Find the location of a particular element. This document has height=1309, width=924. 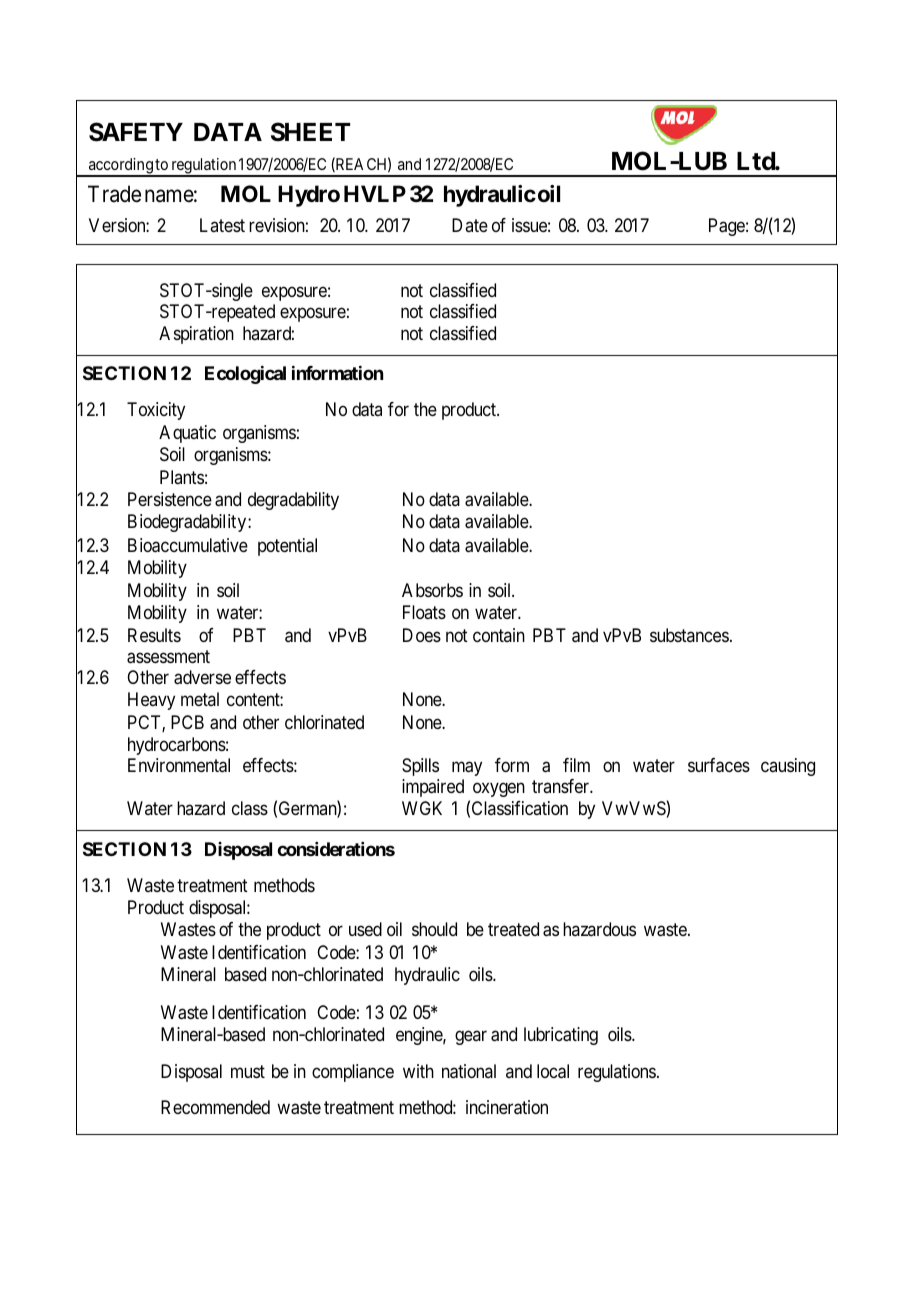

national is located at coordinates (469, 1071).
